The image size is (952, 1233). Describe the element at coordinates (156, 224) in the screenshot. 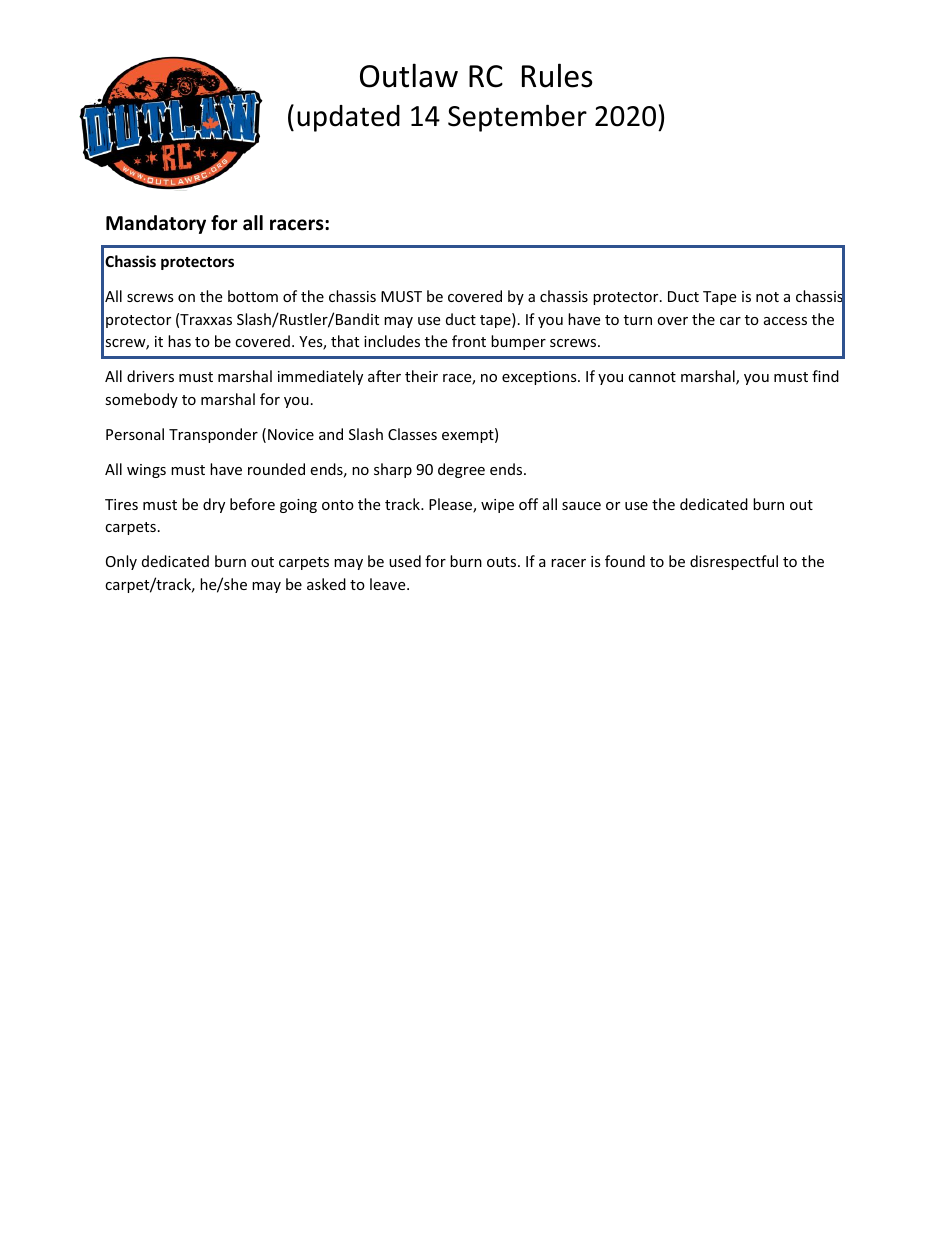

I see `Mandatory` at that location.
